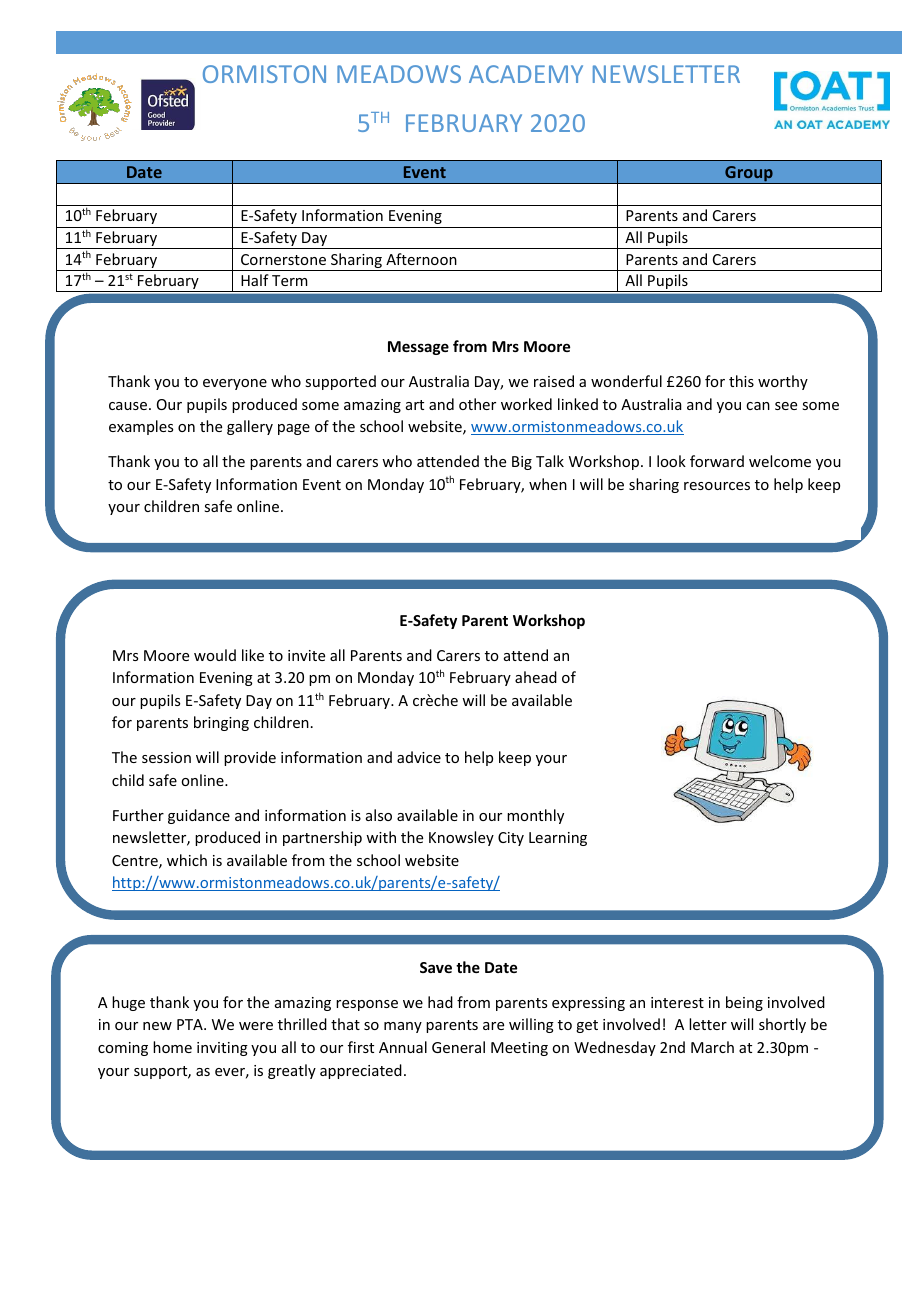 This document has width=924, height=1308. Describe the element at coordinates (283, 259) in the document. I see `Cornerstone` at that location.
